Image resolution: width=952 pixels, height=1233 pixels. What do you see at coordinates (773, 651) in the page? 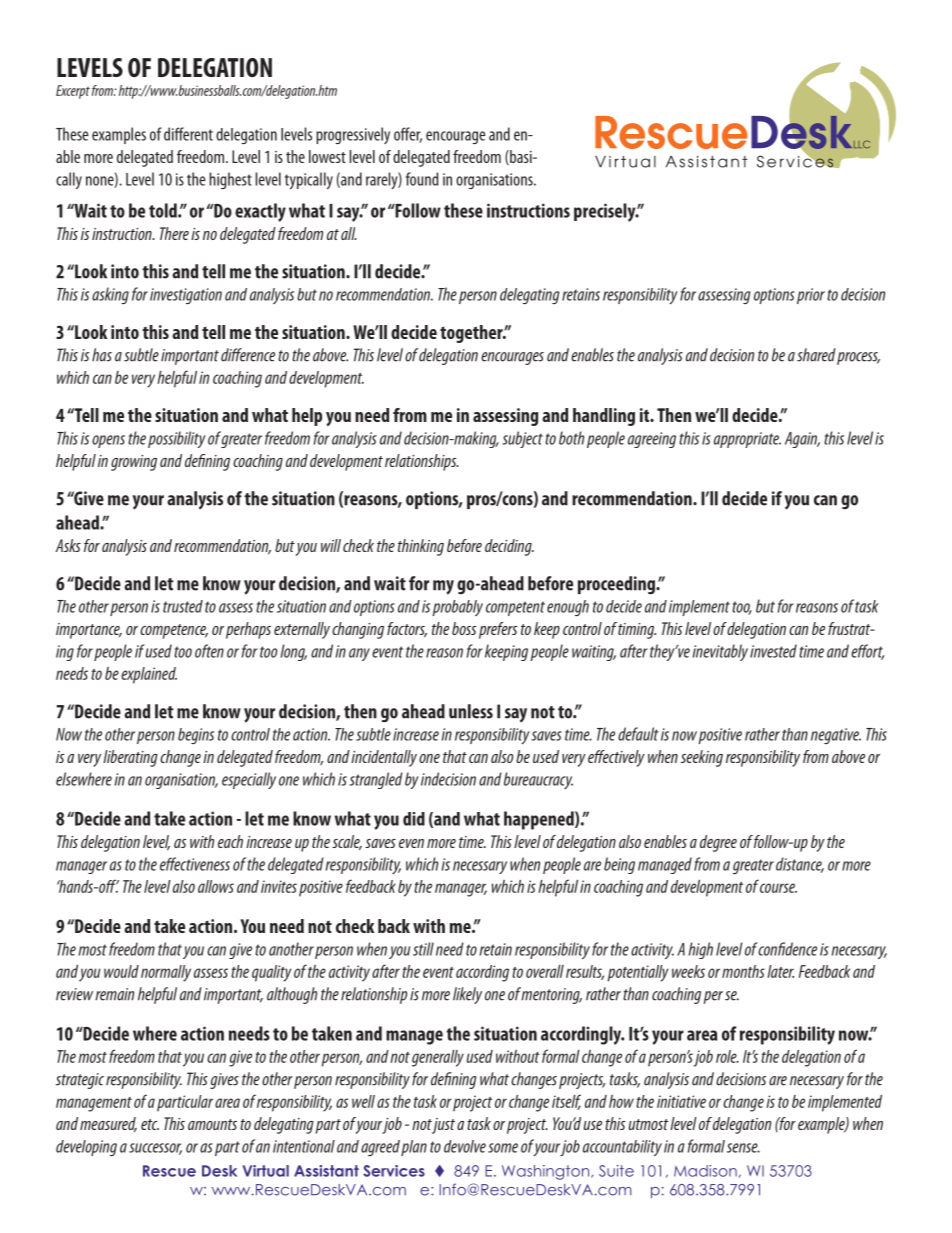
I see `invested` at bounding box center [773, 651].
